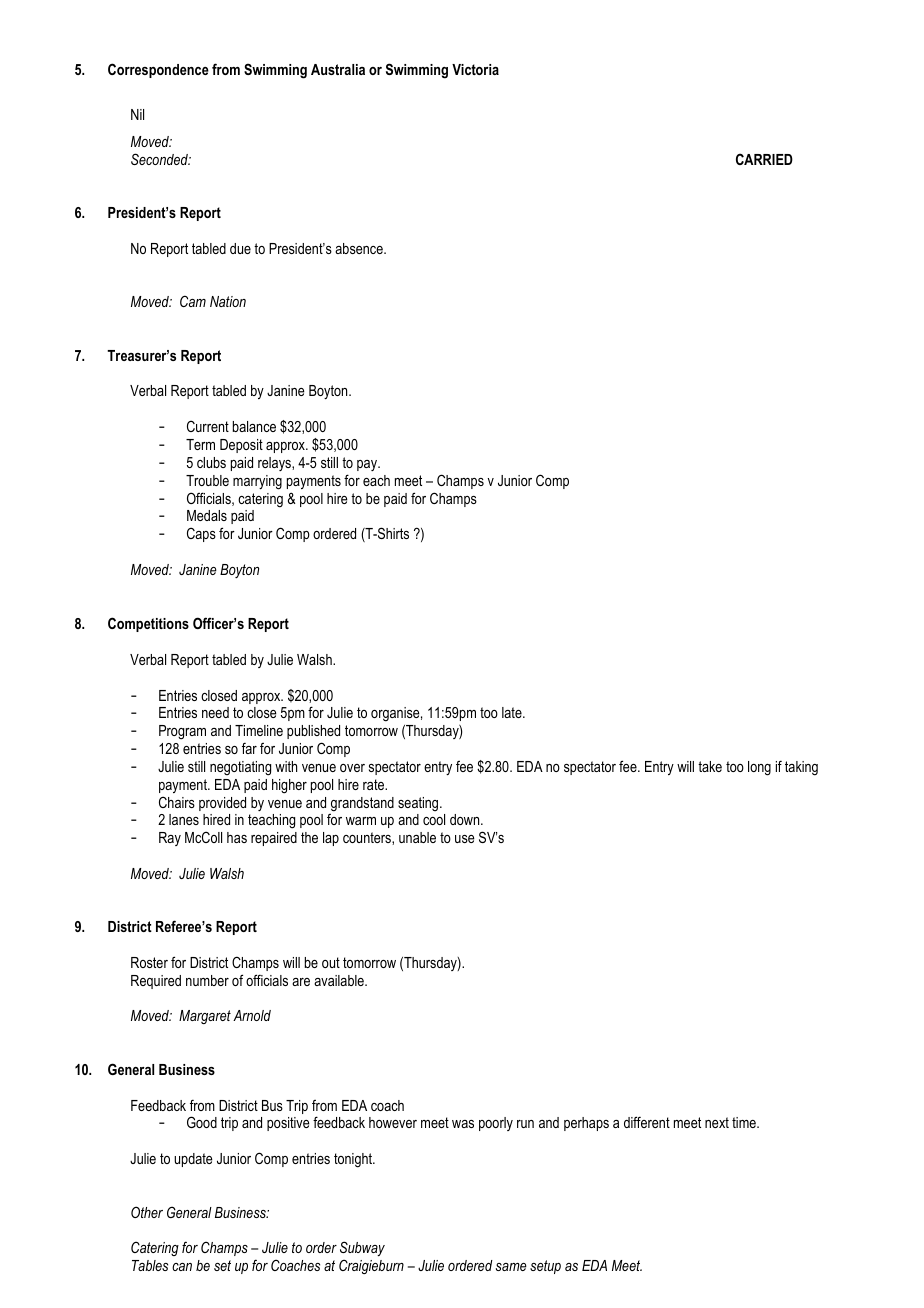 The height and width of the page is (1308, 924). Describe the element at coordinates (513, 712) in the page. I see `late` at that location.
